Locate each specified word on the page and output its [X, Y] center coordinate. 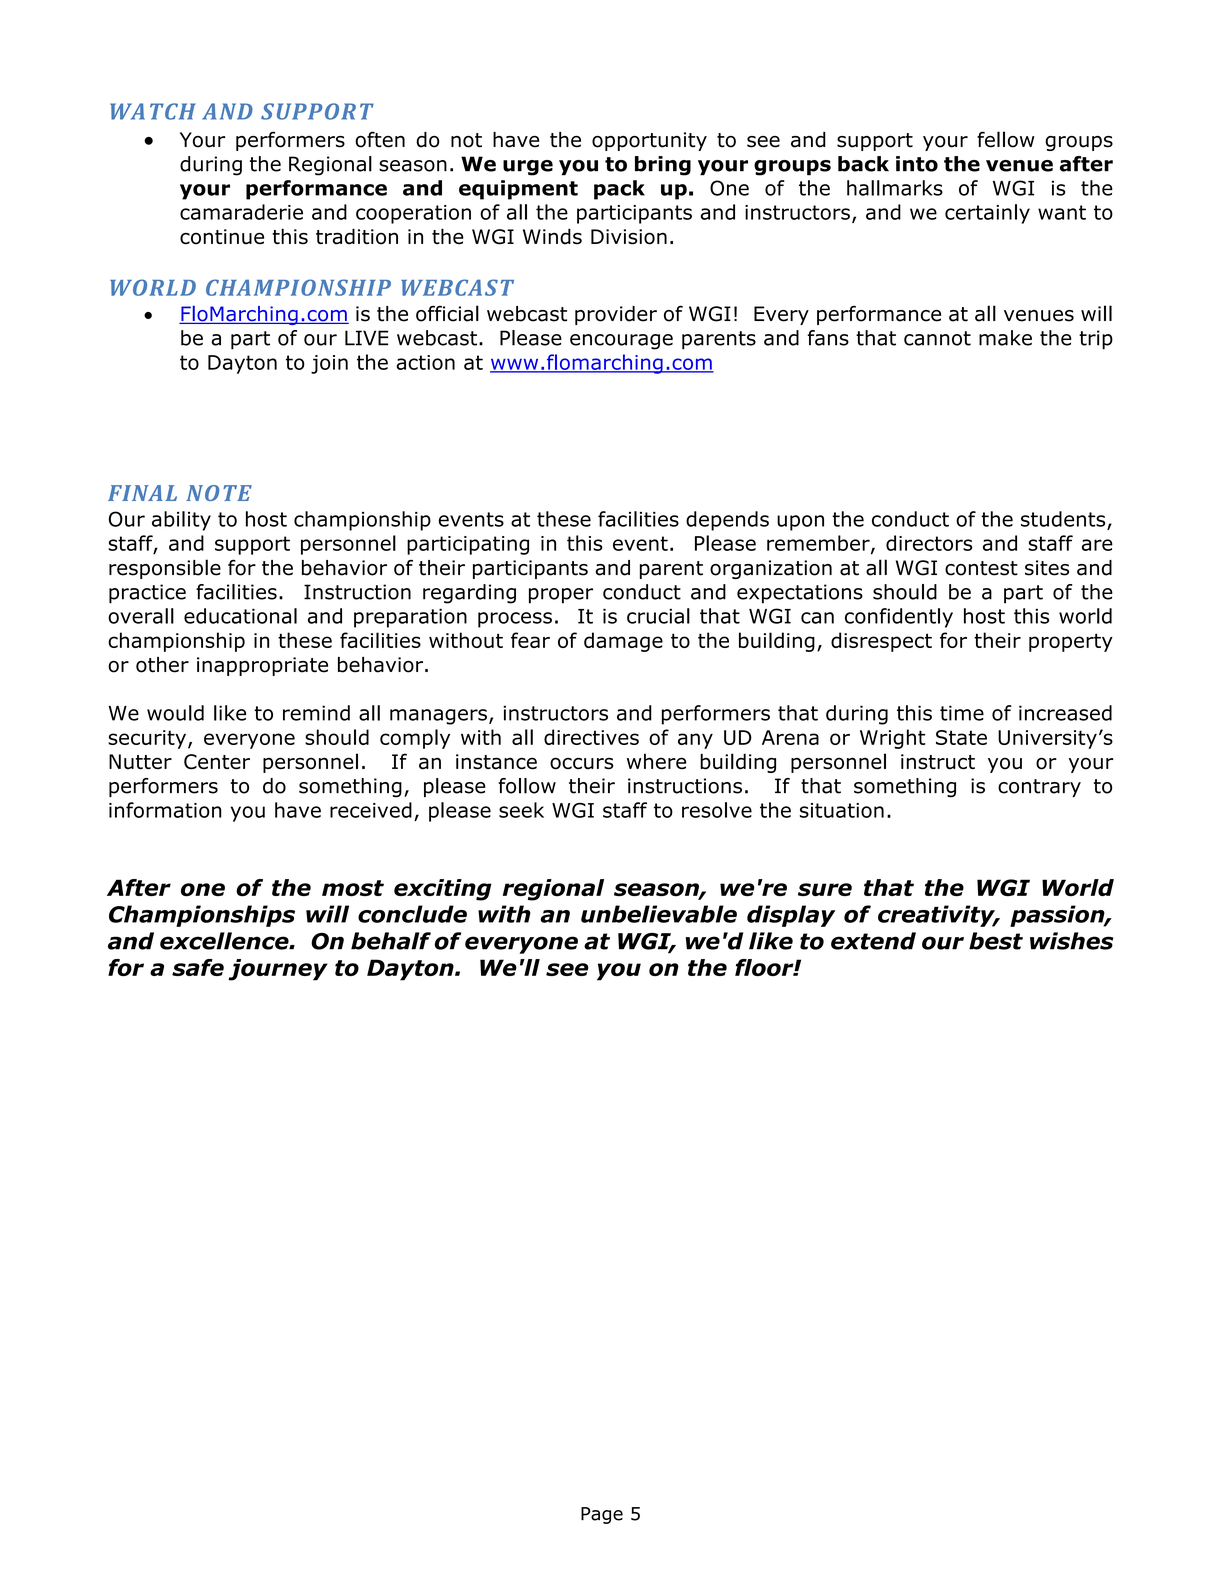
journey [278, 970]
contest [981, 568]
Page [602, 1515]
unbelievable [659, 914]
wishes [1071, 941]
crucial [658, 616]
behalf [391, 941]
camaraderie [241, 212]
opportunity [649, 141]
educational [240, 616]
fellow [1006, 139]
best [996, 941]
